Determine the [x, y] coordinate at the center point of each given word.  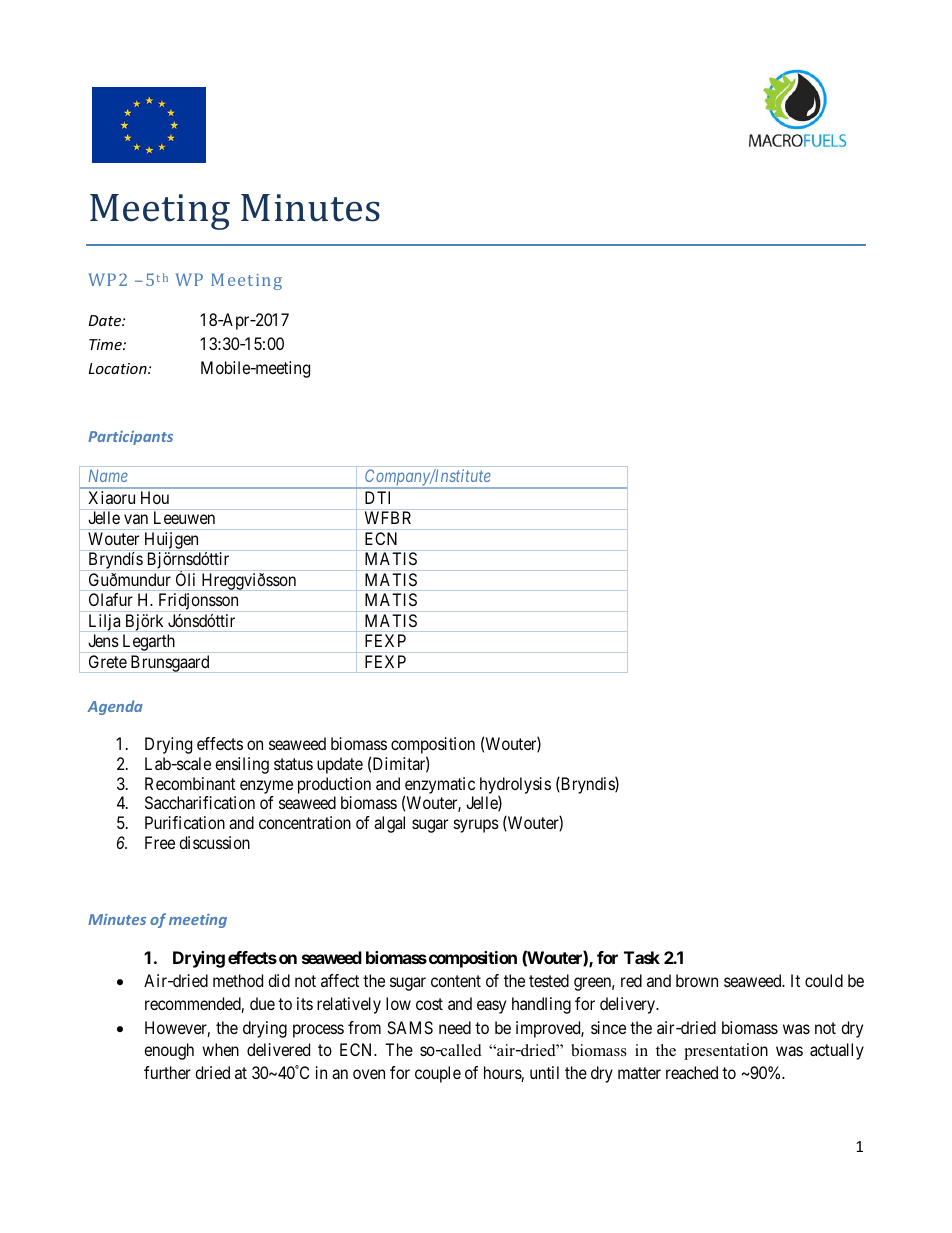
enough [169, 1051]
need [455, 1027]
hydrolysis [515, 787]
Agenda [115, 707]
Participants [130, 438]
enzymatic [439, 787]
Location [119, 368]
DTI [377, 497]
